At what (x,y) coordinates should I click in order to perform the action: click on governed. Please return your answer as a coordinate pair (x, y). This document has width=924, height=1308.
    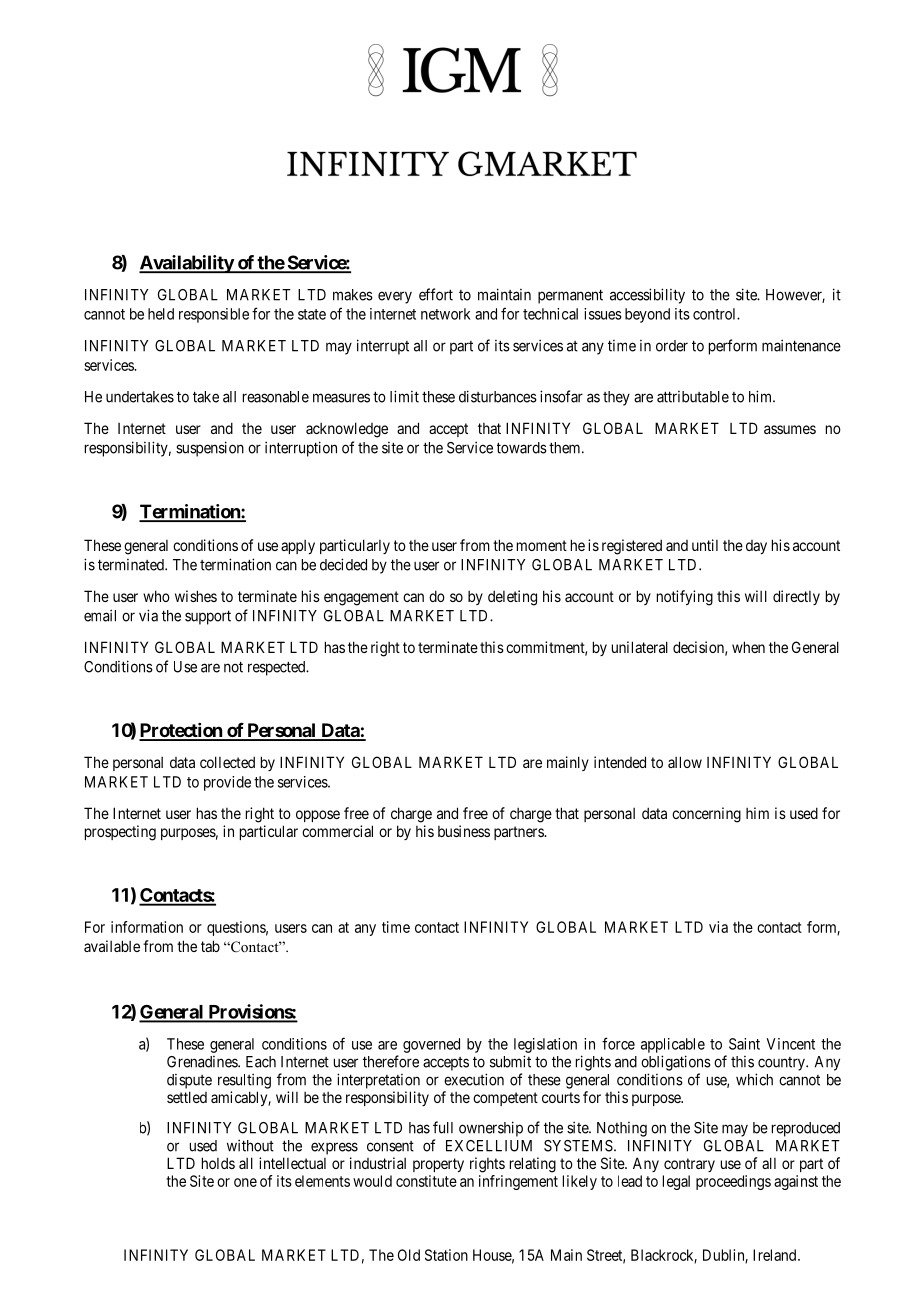
    Looking at the image, I should click on (431, 1045).
